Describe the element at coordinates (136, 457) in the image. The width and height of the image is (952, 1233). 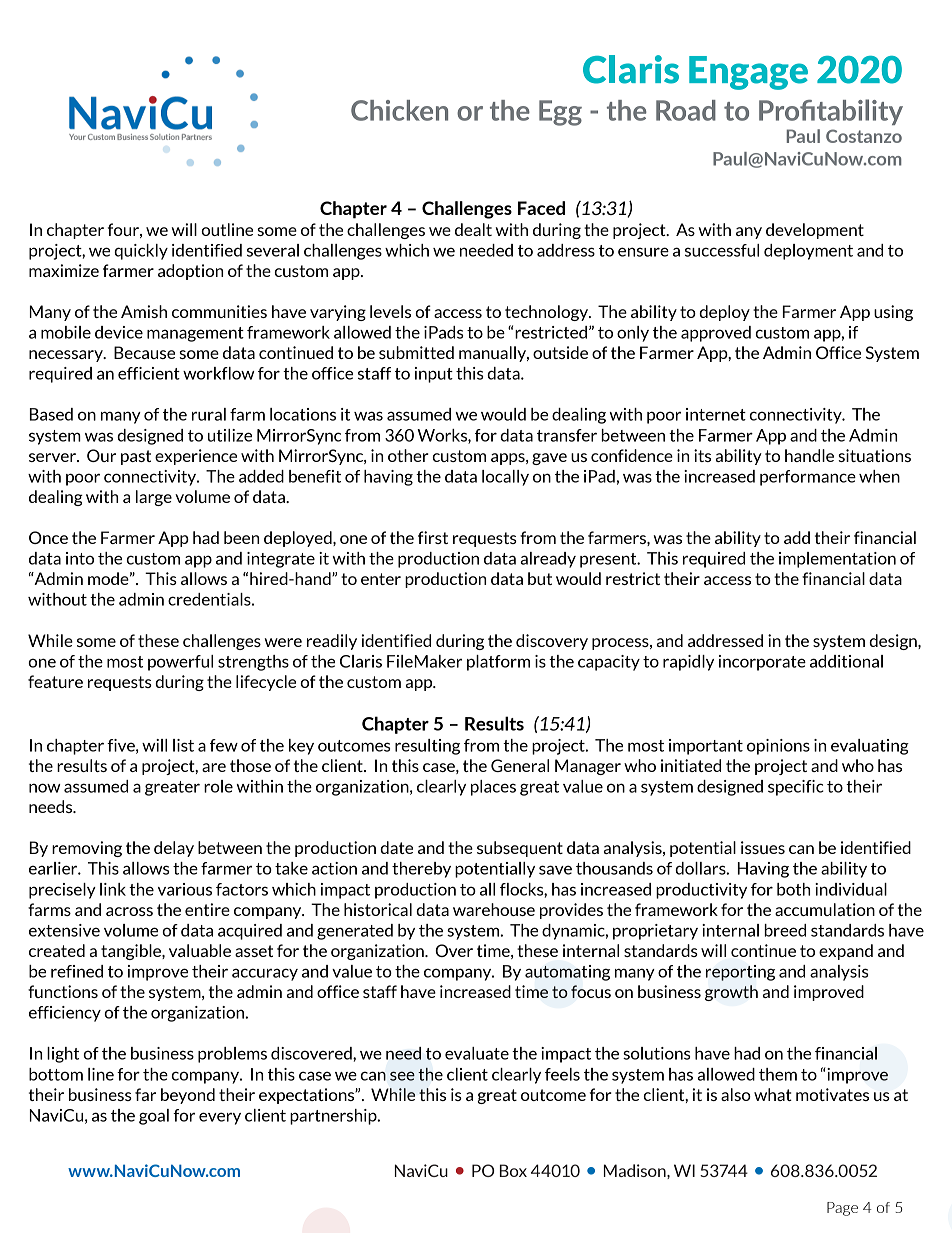
I see `past` at that location.
